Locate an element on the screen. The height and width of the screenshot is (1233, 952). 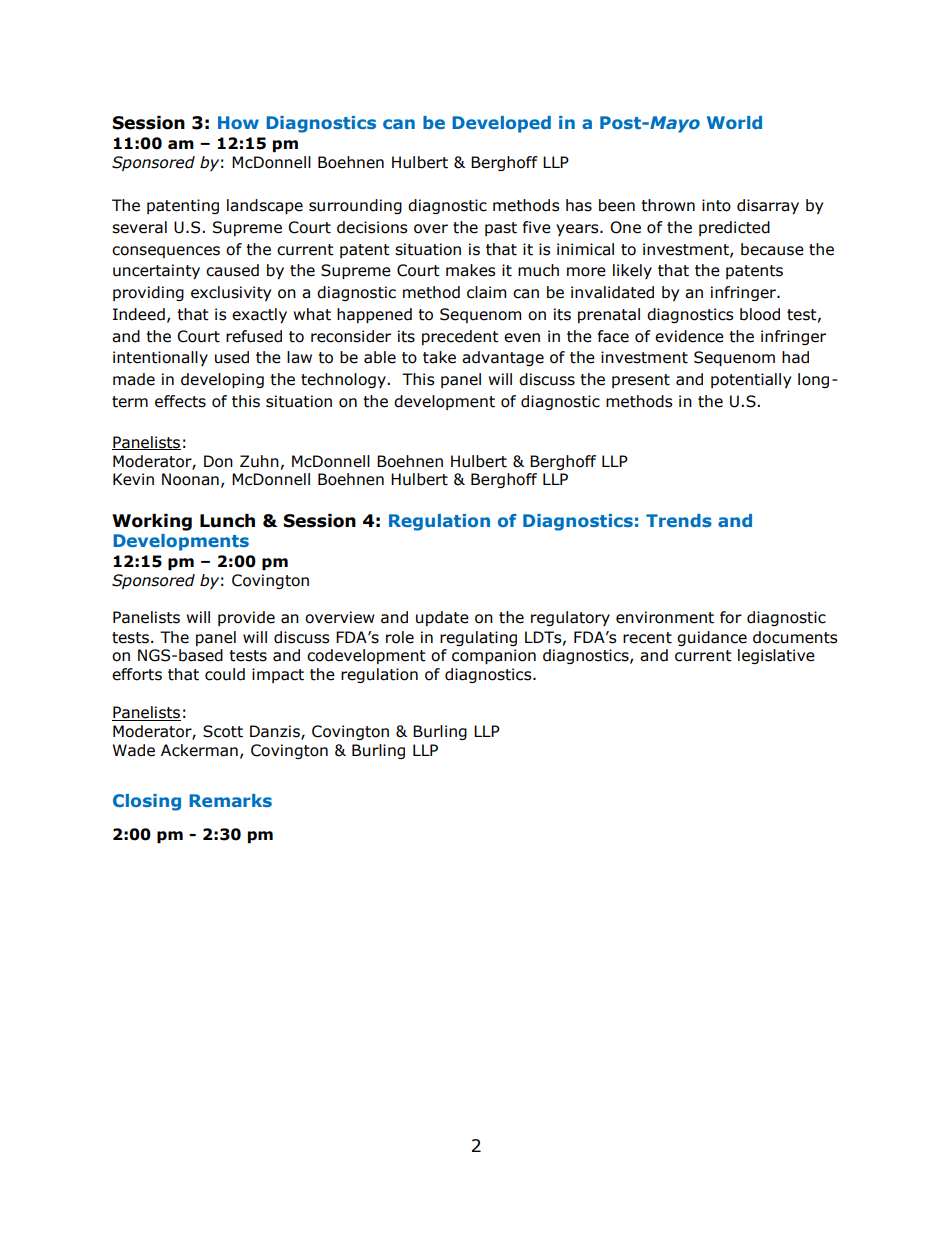
How is located at coordinates (238, 122).
